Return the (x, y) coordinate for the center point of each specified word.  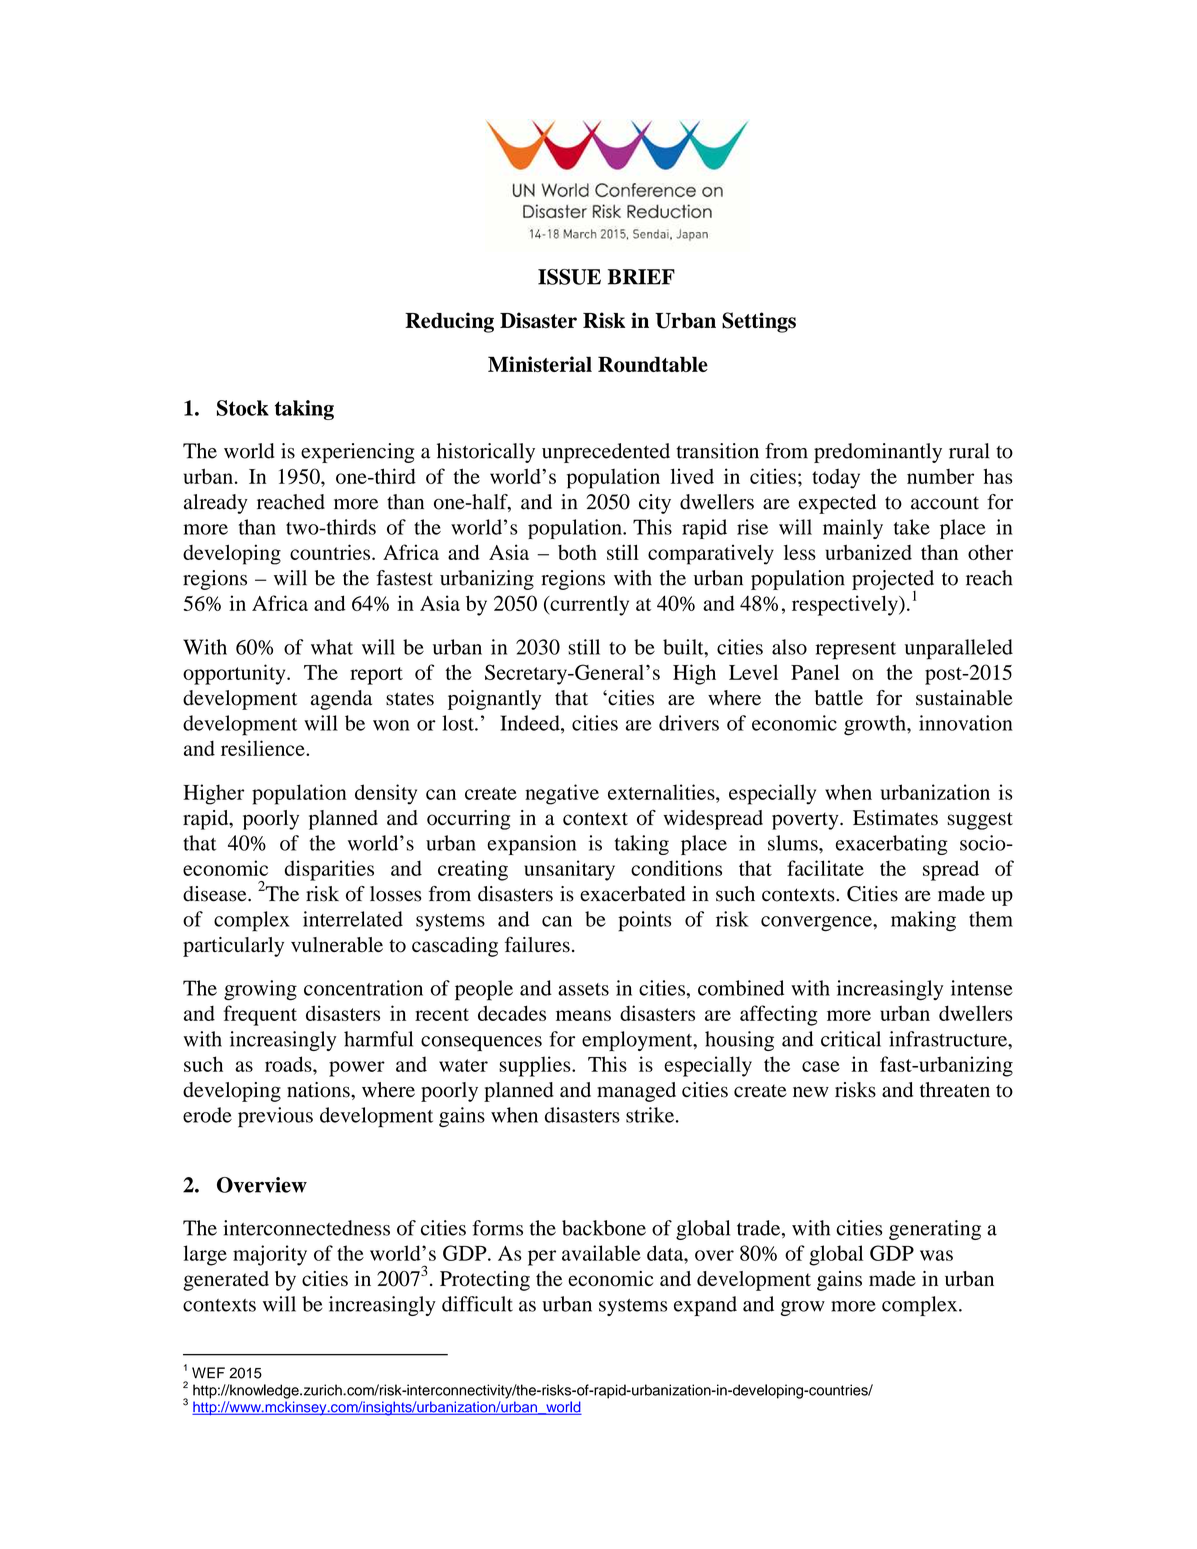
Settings (759, 322)
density (386, 794)
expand (705, 1306)
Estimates (895, 818)
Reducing (449, 322)
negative (562, 794)
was (936, 1255)
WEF (208, 1372)
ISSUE (569, 277)
